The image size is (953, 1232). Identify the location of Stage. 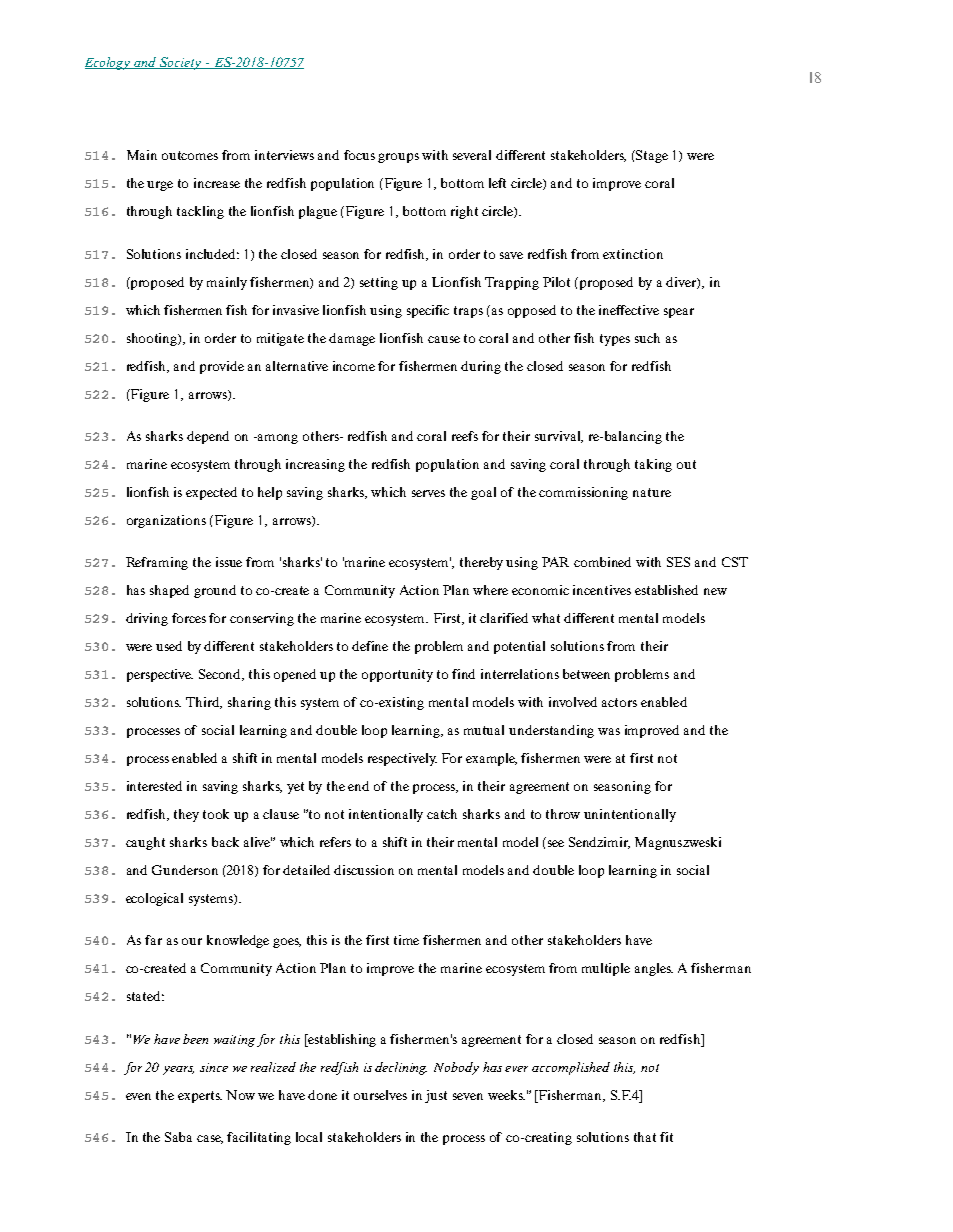
(652, 156).
